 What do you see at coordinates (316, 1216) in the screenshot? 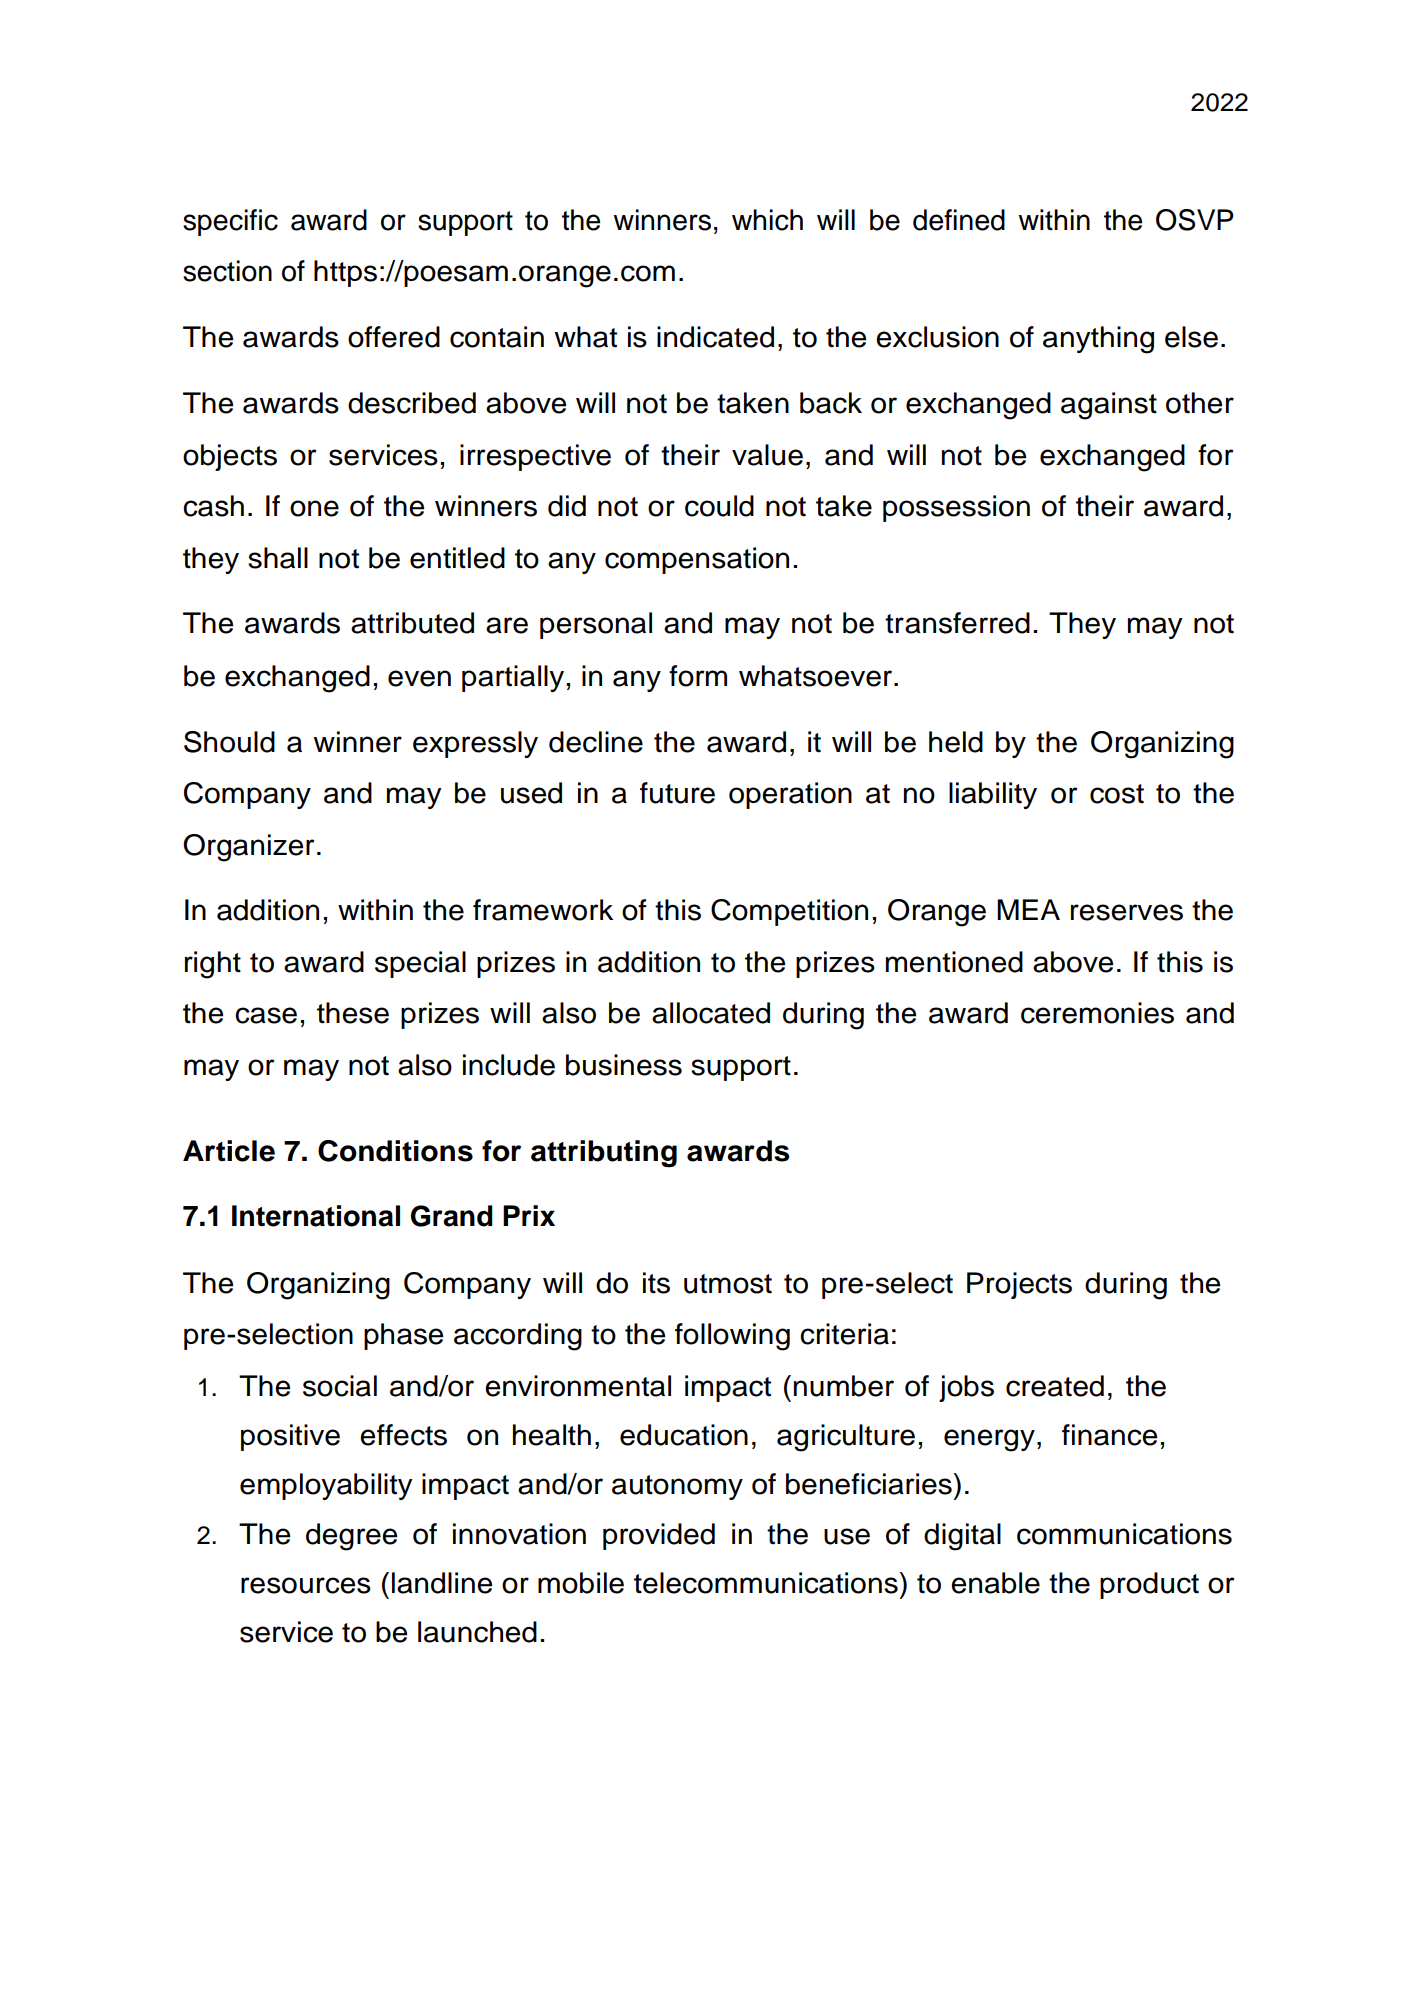
I see `International` at bounding box center [316, 1216].
